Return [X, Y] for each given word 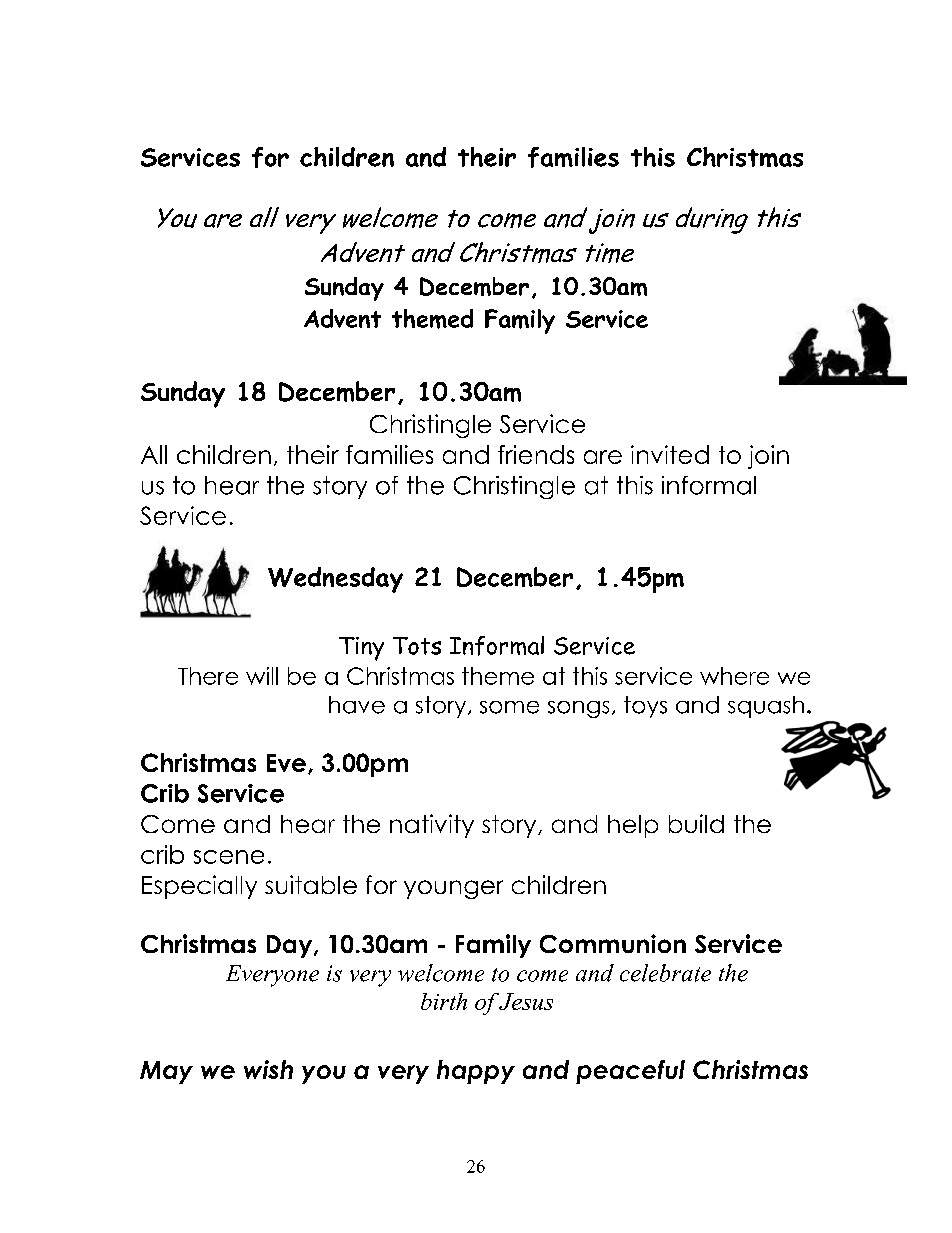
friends [536, 454]
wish [268, 1069]
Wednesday [335, 580]
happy [476, 1072]
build [696, 823]
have [357, 705]
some [509, 707]
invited [670, 454]
